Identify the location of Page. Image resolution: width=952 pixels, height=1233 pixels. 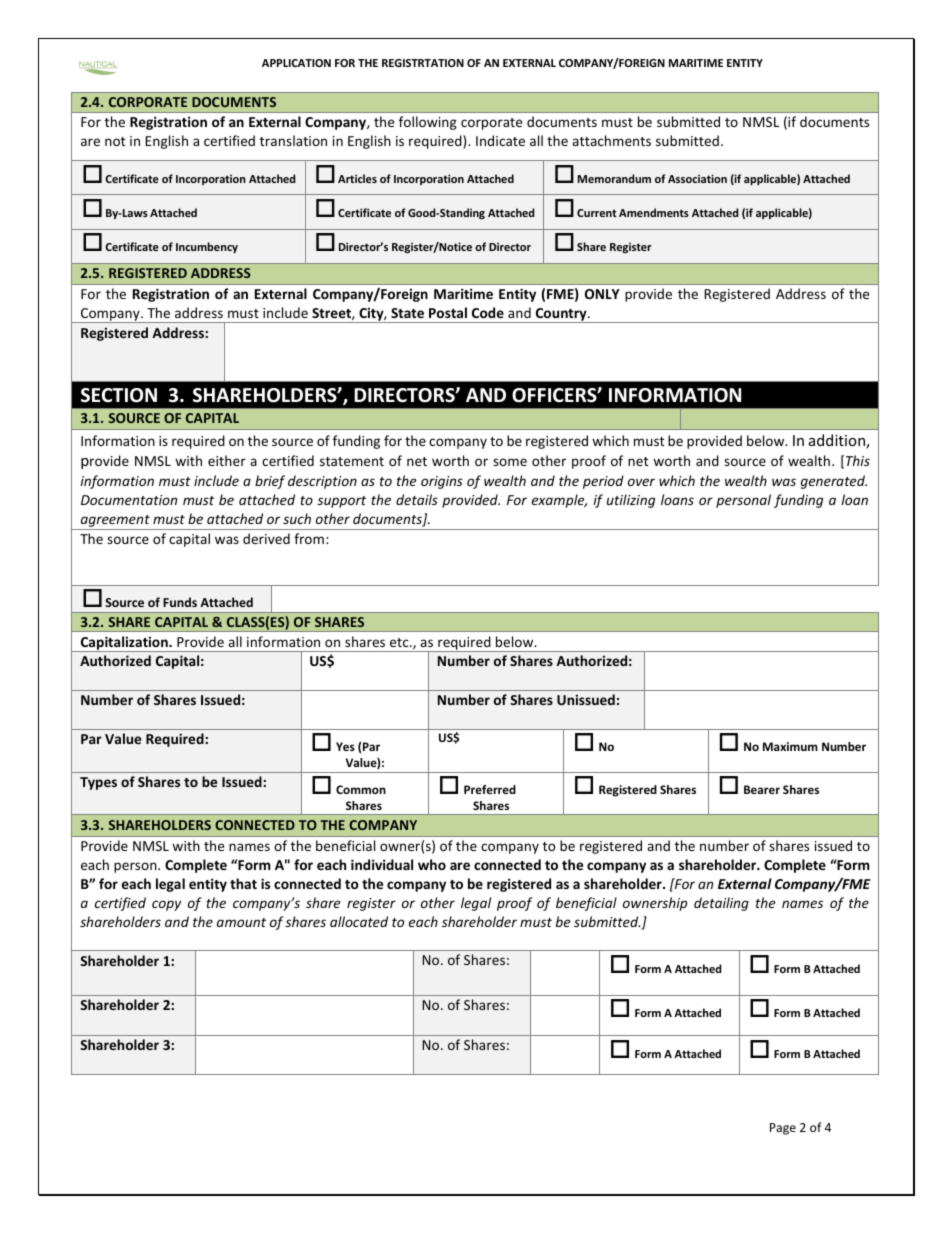
(783, 1129).
